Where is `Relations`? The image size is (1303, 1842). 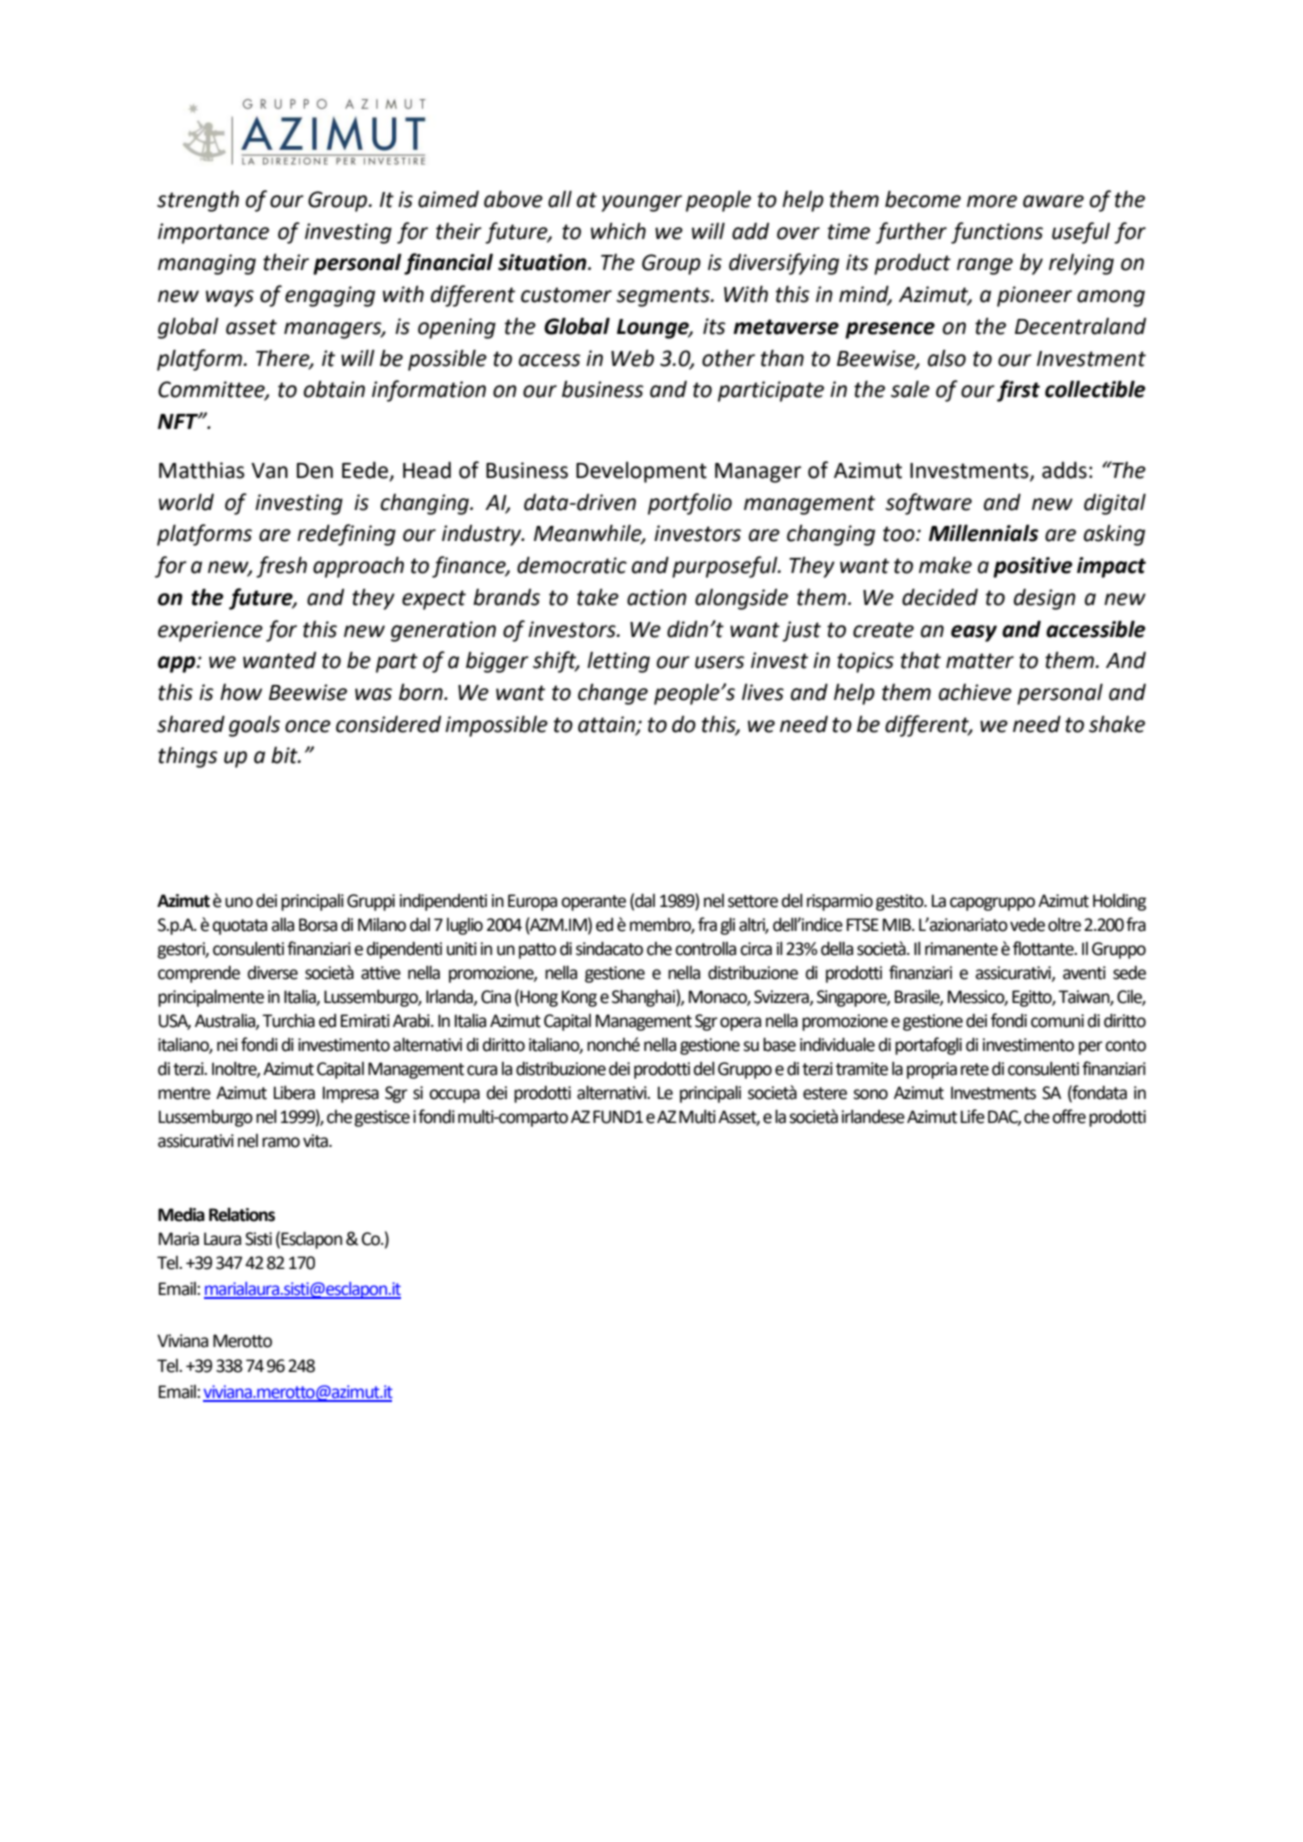
Relations is located at coordinates (242, 1214).
